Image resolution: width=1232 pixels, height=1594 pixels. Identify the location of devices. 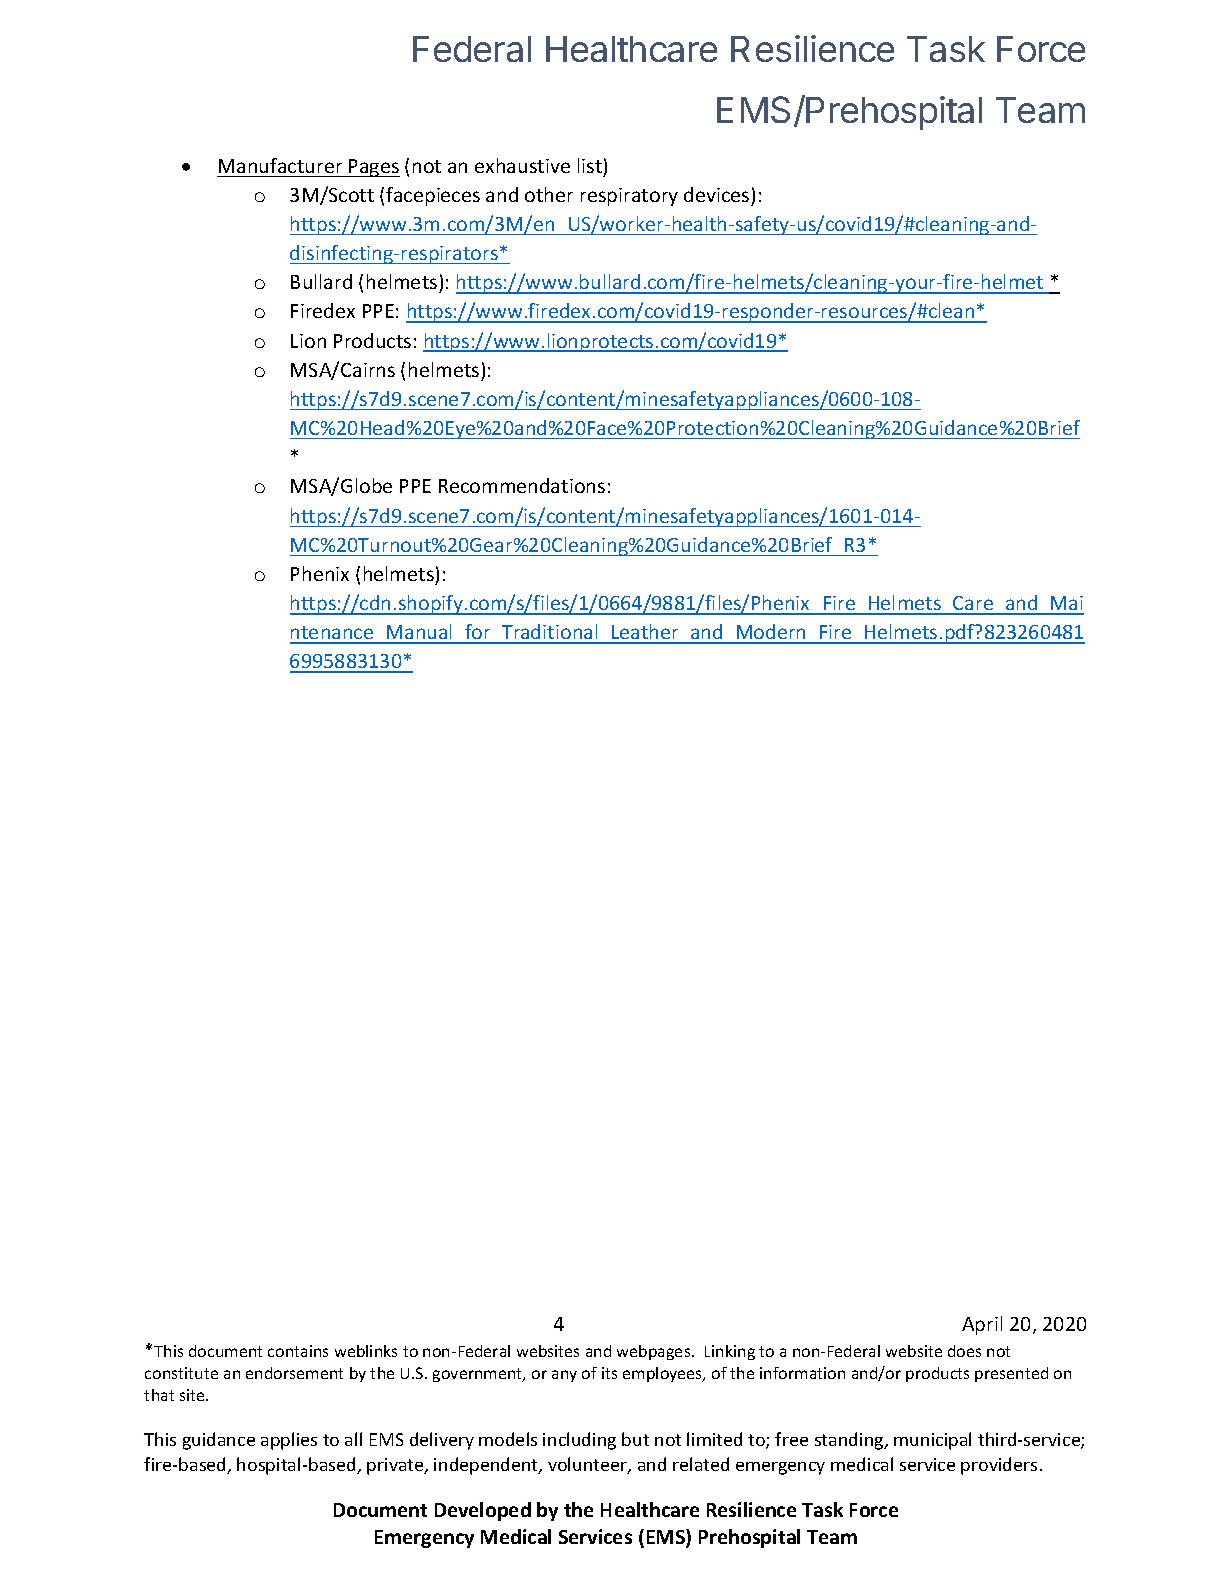
(716, 194).
